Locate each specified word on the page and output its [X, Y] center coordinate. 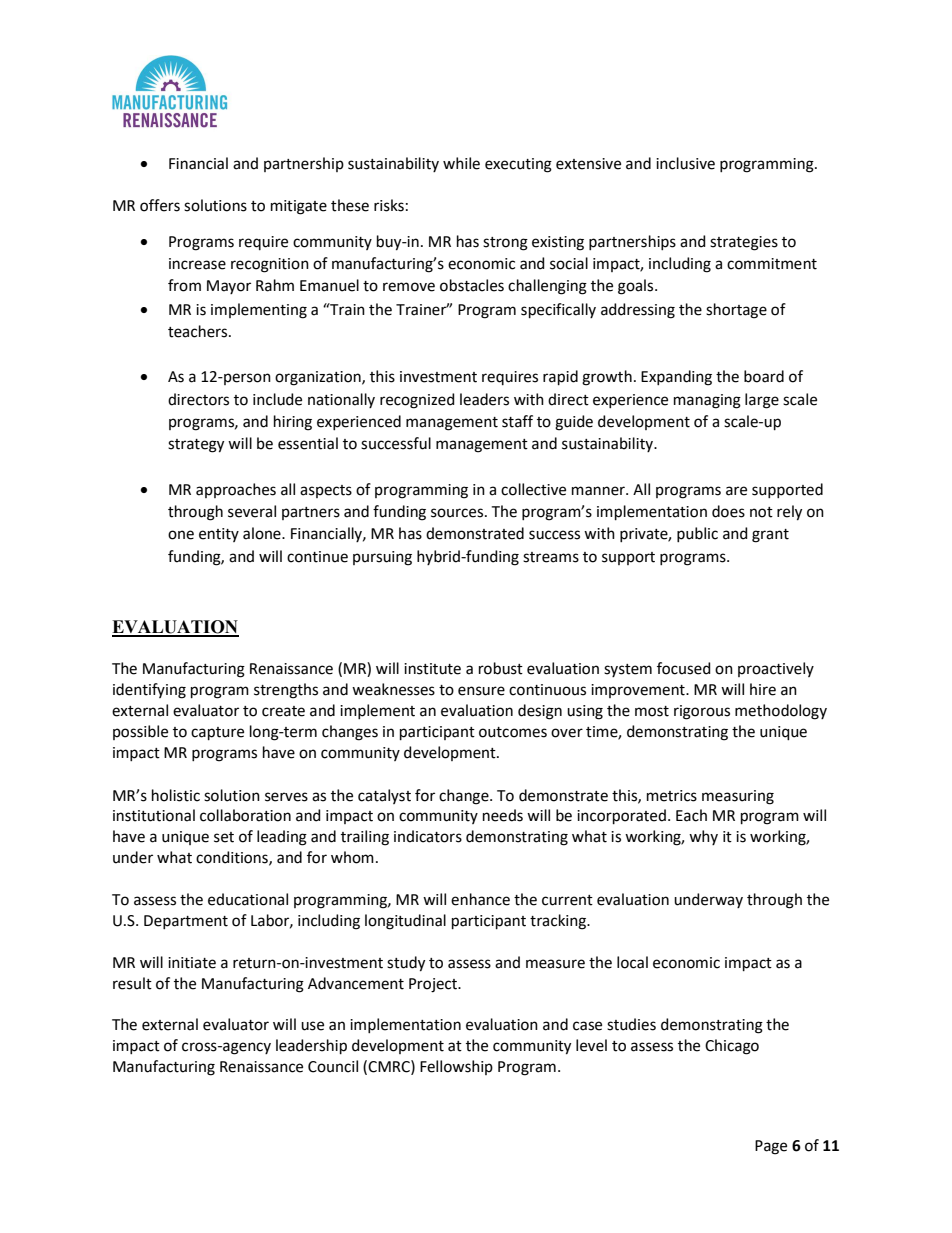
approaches [236, 490]
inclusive [685, 163]
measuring [738, 797]
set [224, 837]
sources [458, 513]
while [461, 163]
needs [503, 815]
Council [333, 1066]
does [728, 511]
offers [160, 205]
